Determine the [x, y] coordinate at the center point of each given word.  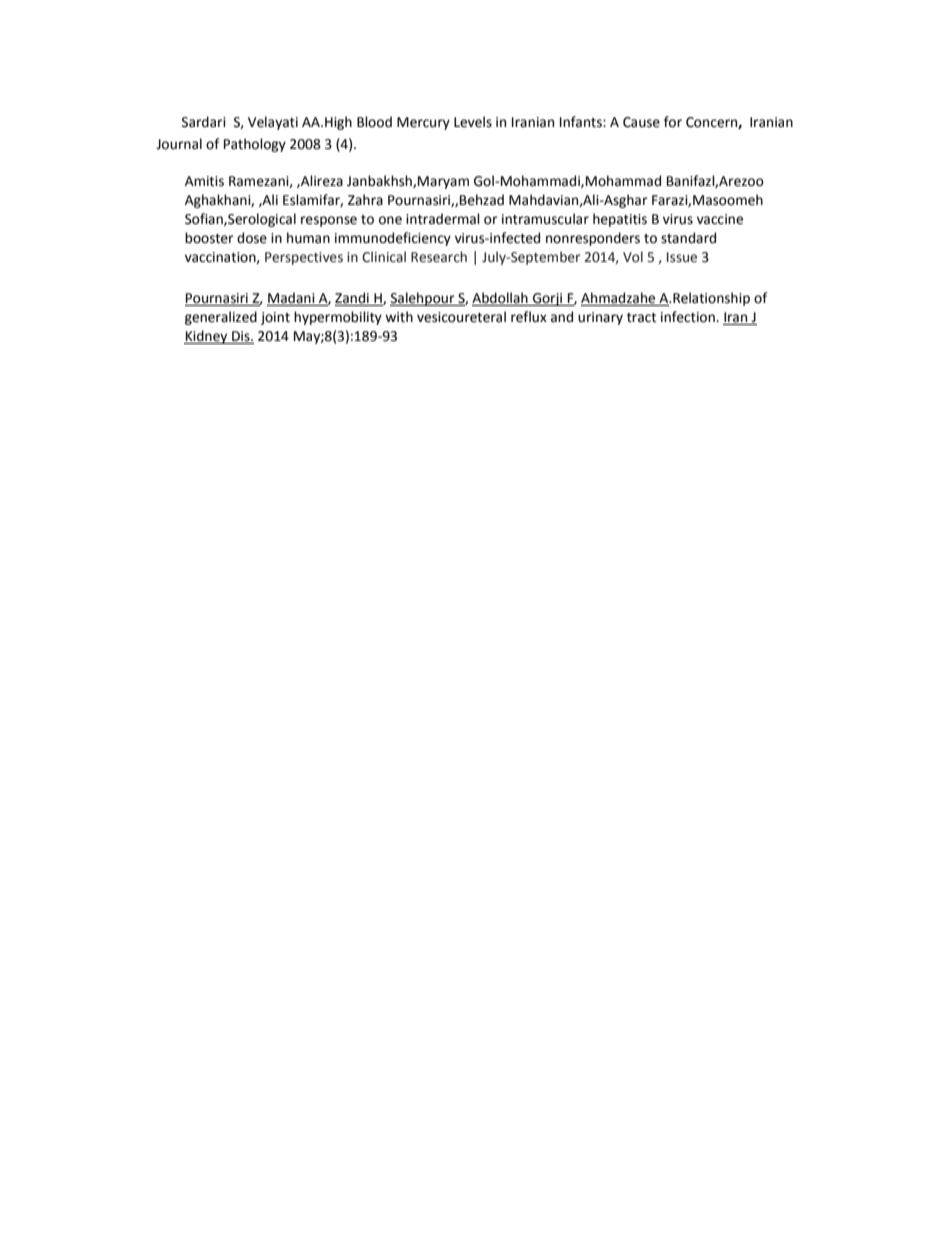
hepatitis [620, 220]
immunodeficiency [393, 239]
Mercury [423, 123]
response [329, 221]
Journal [179, 144]
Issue [682, 257]
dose [252, 238]
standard [688, 238]
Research [439, 257]
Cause [641, 122]
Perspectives [304, 258]
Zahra [365, 200]
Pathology [255, 145]
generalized [221, 318]
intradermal [443, 219]
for [673, 122]
